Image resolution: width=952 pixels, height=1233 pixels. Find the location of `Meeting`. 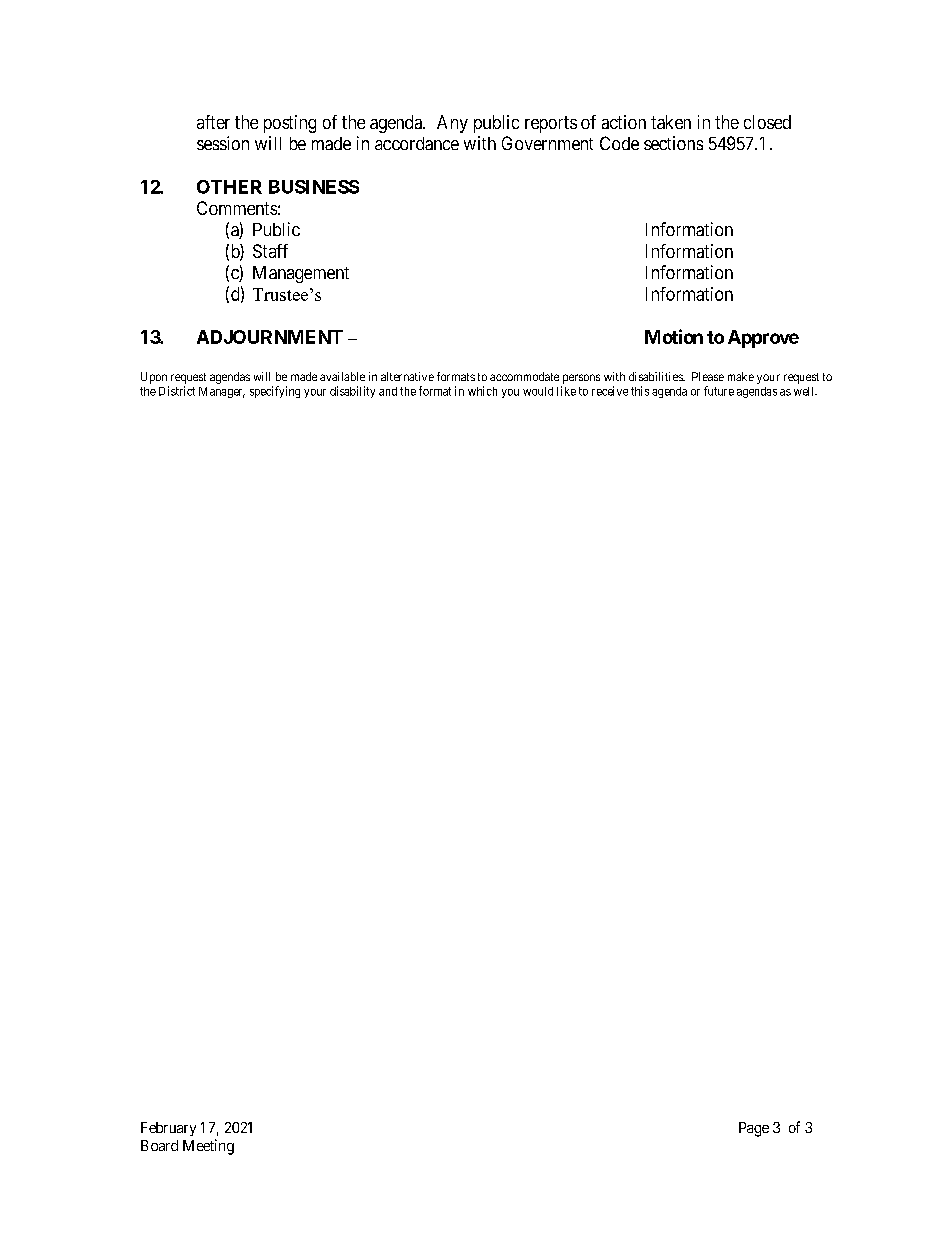

Meeting is located at coordinates (208, 1147).
